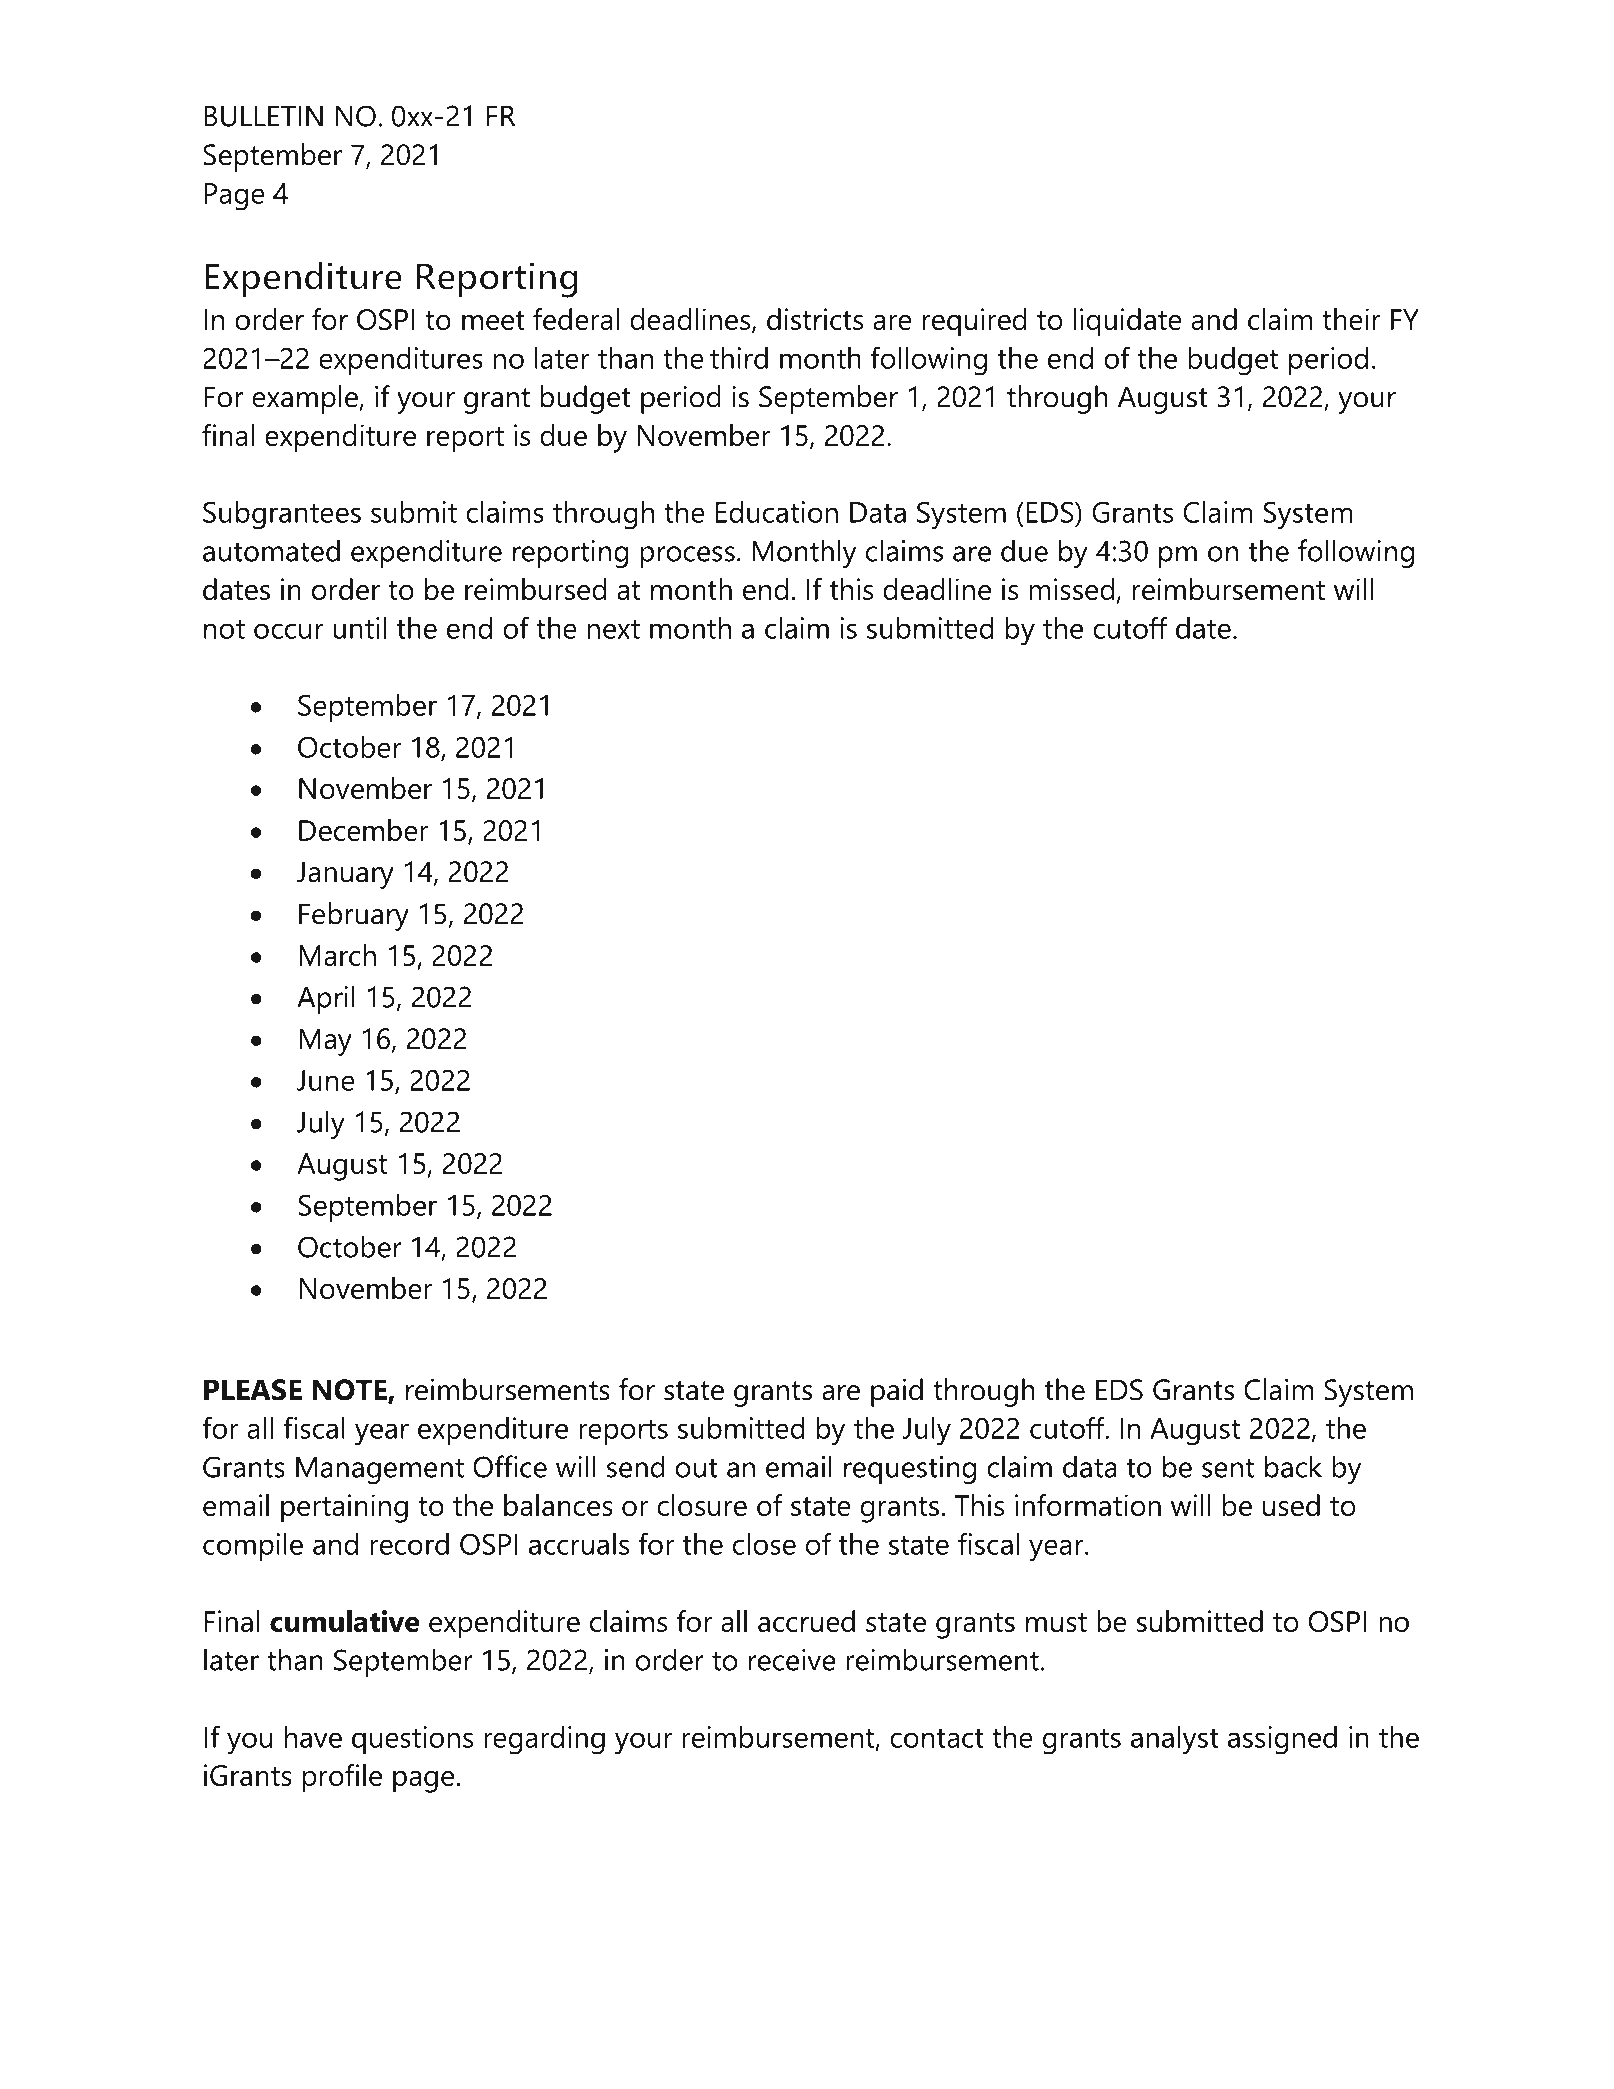 Image resolution: width=1614 pixels, height=2089 pixels. Describe the element at coordinates (350, 1391) in the image. I see `NOTE` at that location.
